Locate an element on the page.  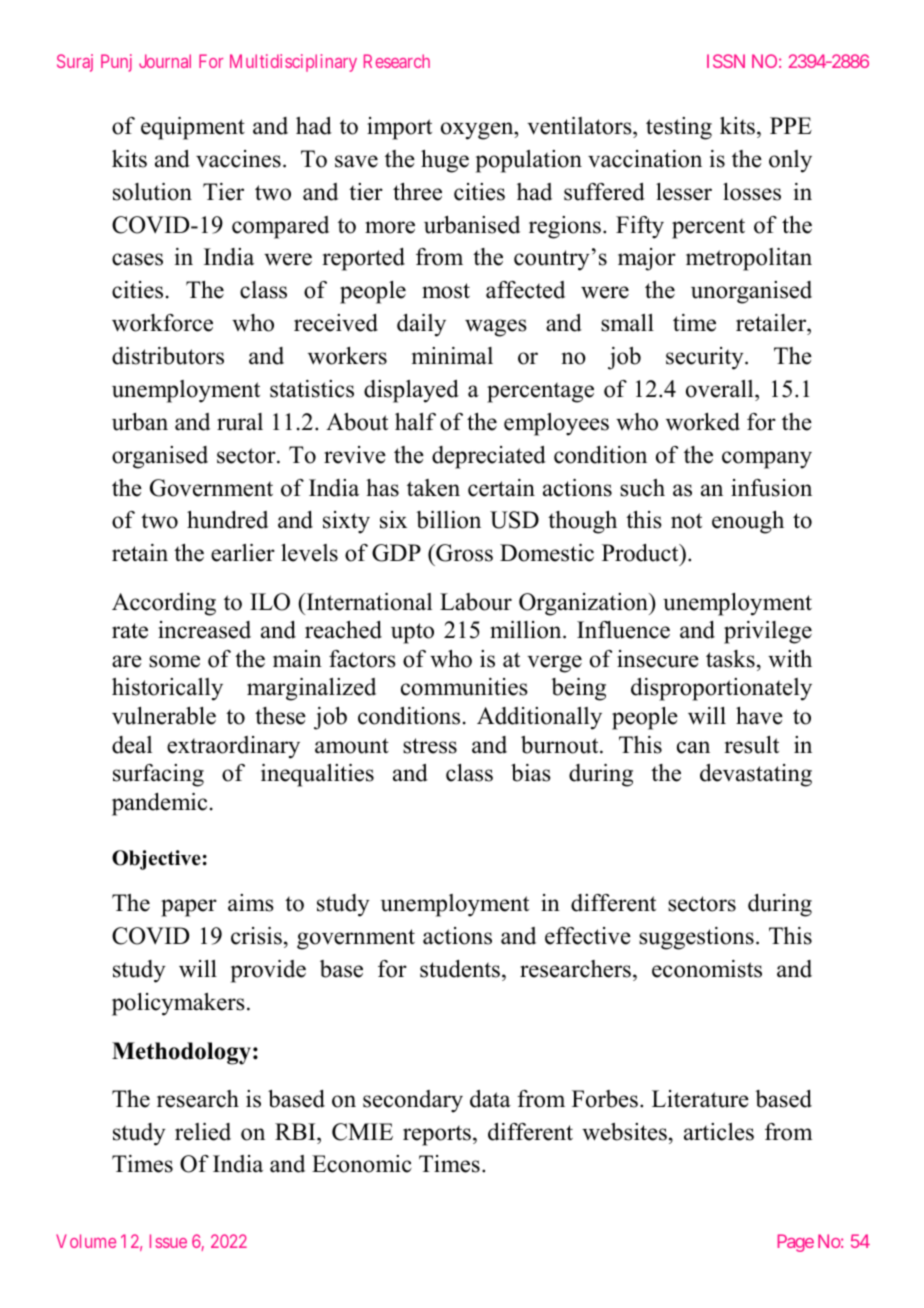
import is located at coordinates (399, 128).
